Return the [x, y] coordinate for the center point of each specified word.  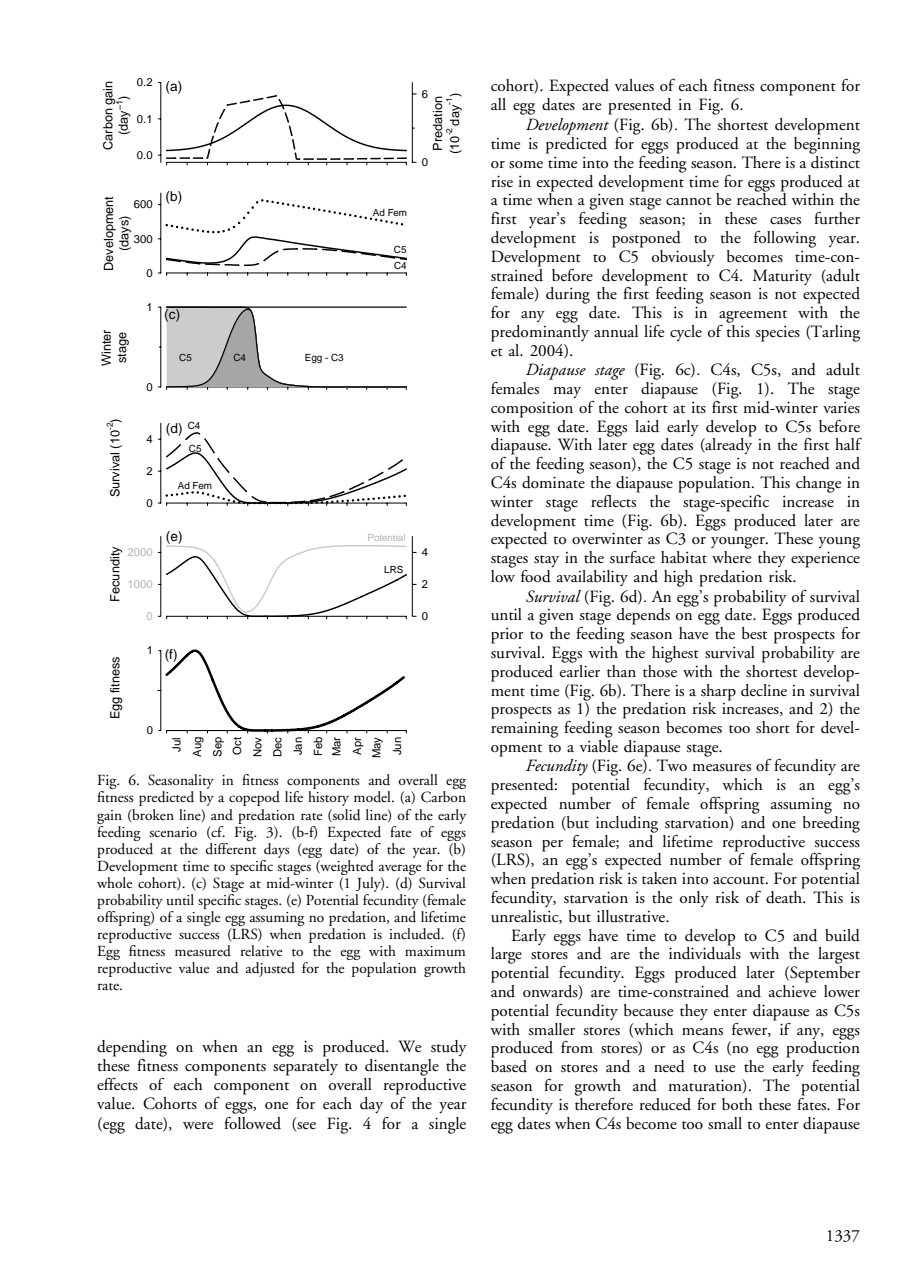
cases [785, 221]
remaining [524, 729]
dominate [553, 481]
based [509, 1065]
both [737, 1104]
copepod [254, 798]
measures [721, 768]
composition [532, 410]
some [526, 165]
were [198, 1125]
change [818, 484]
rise [502, 181]
